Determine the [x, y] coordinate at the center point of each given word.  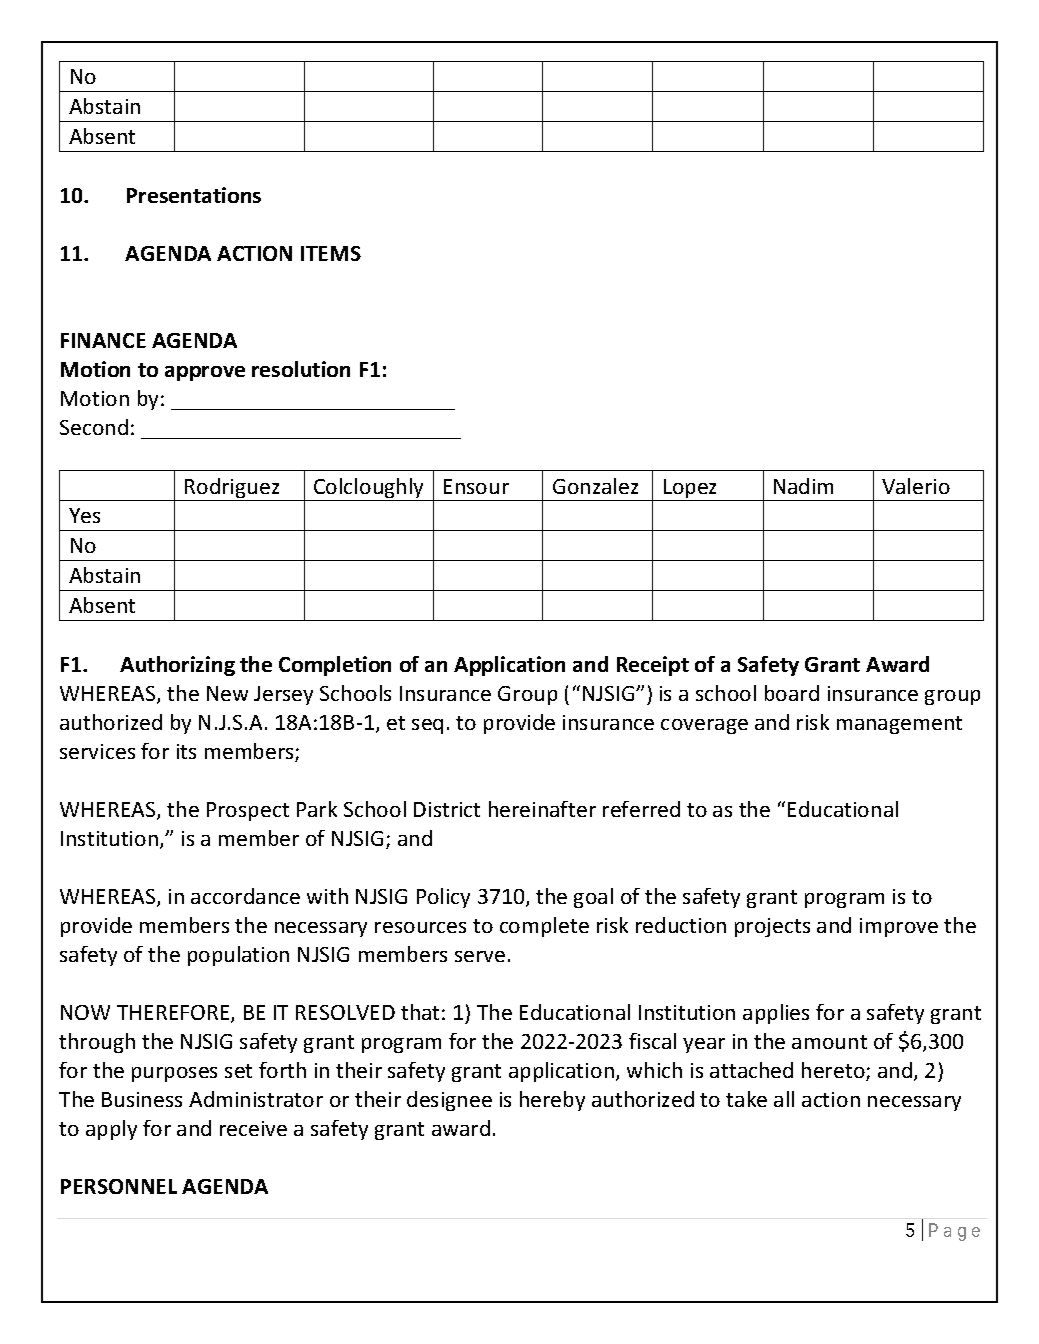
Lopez [691, 490]
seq [427, 726]
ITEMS [331, 253]
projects [772, 927]
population [238, 956]
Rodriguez [232, 489]
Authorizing [177, 666]
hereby [552, 1101]
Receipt [653, 666]
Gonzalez [595, 486]
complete [544, 927]
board [792, 693]
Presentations [194, 195]
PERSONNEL [119, 1186]
